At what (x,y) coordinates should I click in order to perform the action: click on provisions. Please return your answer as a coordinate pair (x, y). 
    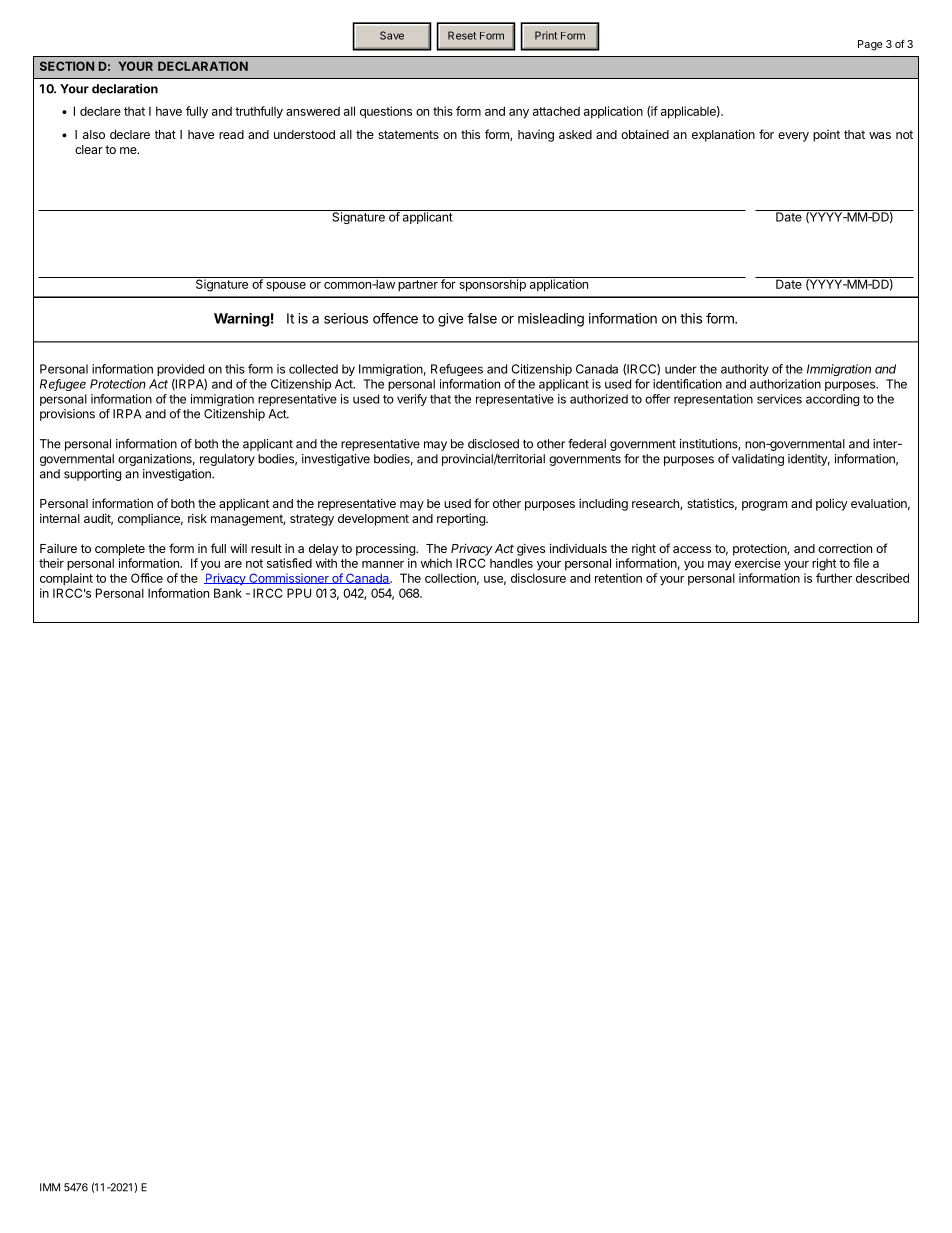
    Looking at the image, I should click on (67, 415).
